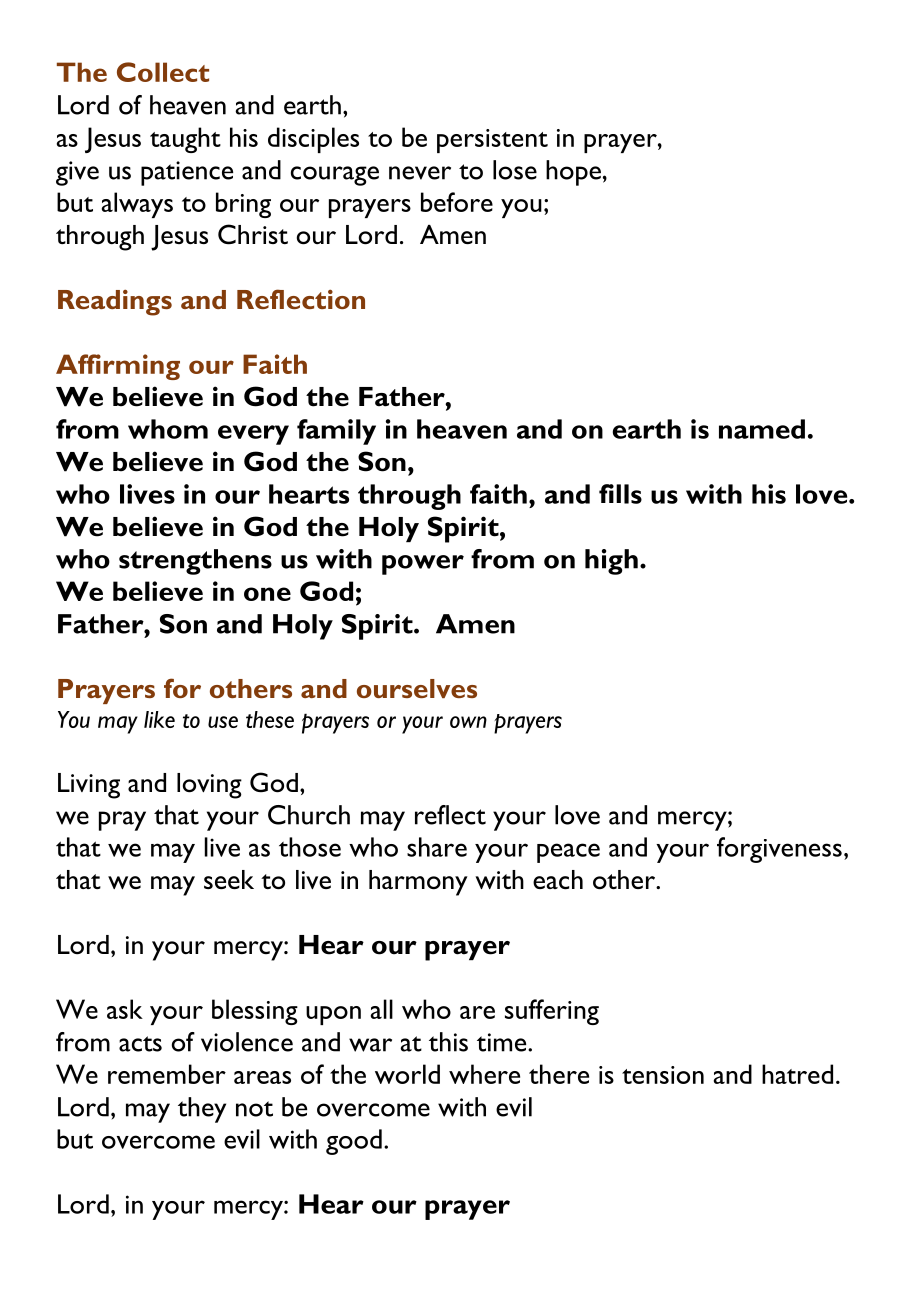  I want to click on named, so click(762, 429).
